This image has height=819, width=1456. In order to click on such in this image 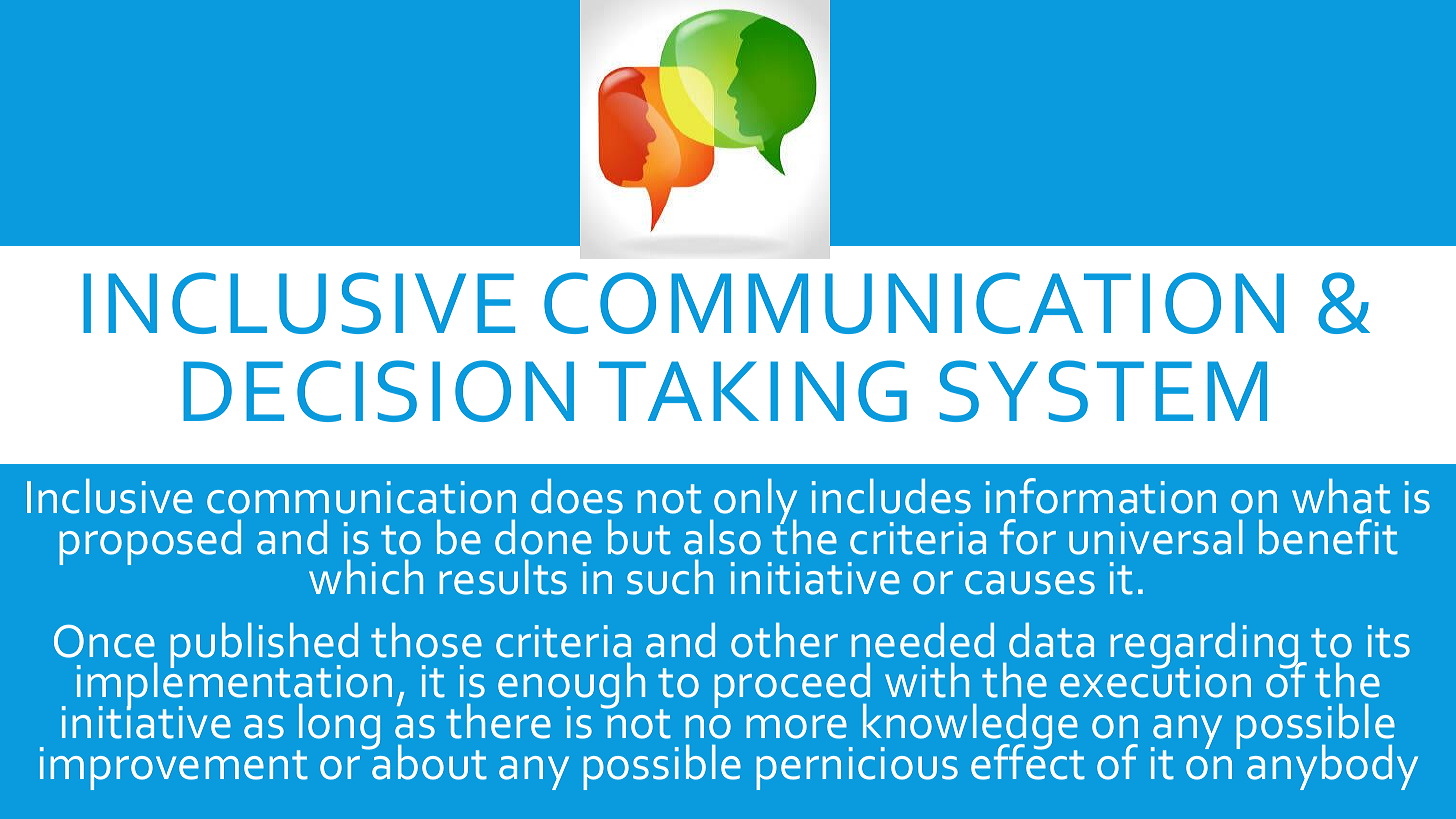, I will do `click(670, 577)`.
